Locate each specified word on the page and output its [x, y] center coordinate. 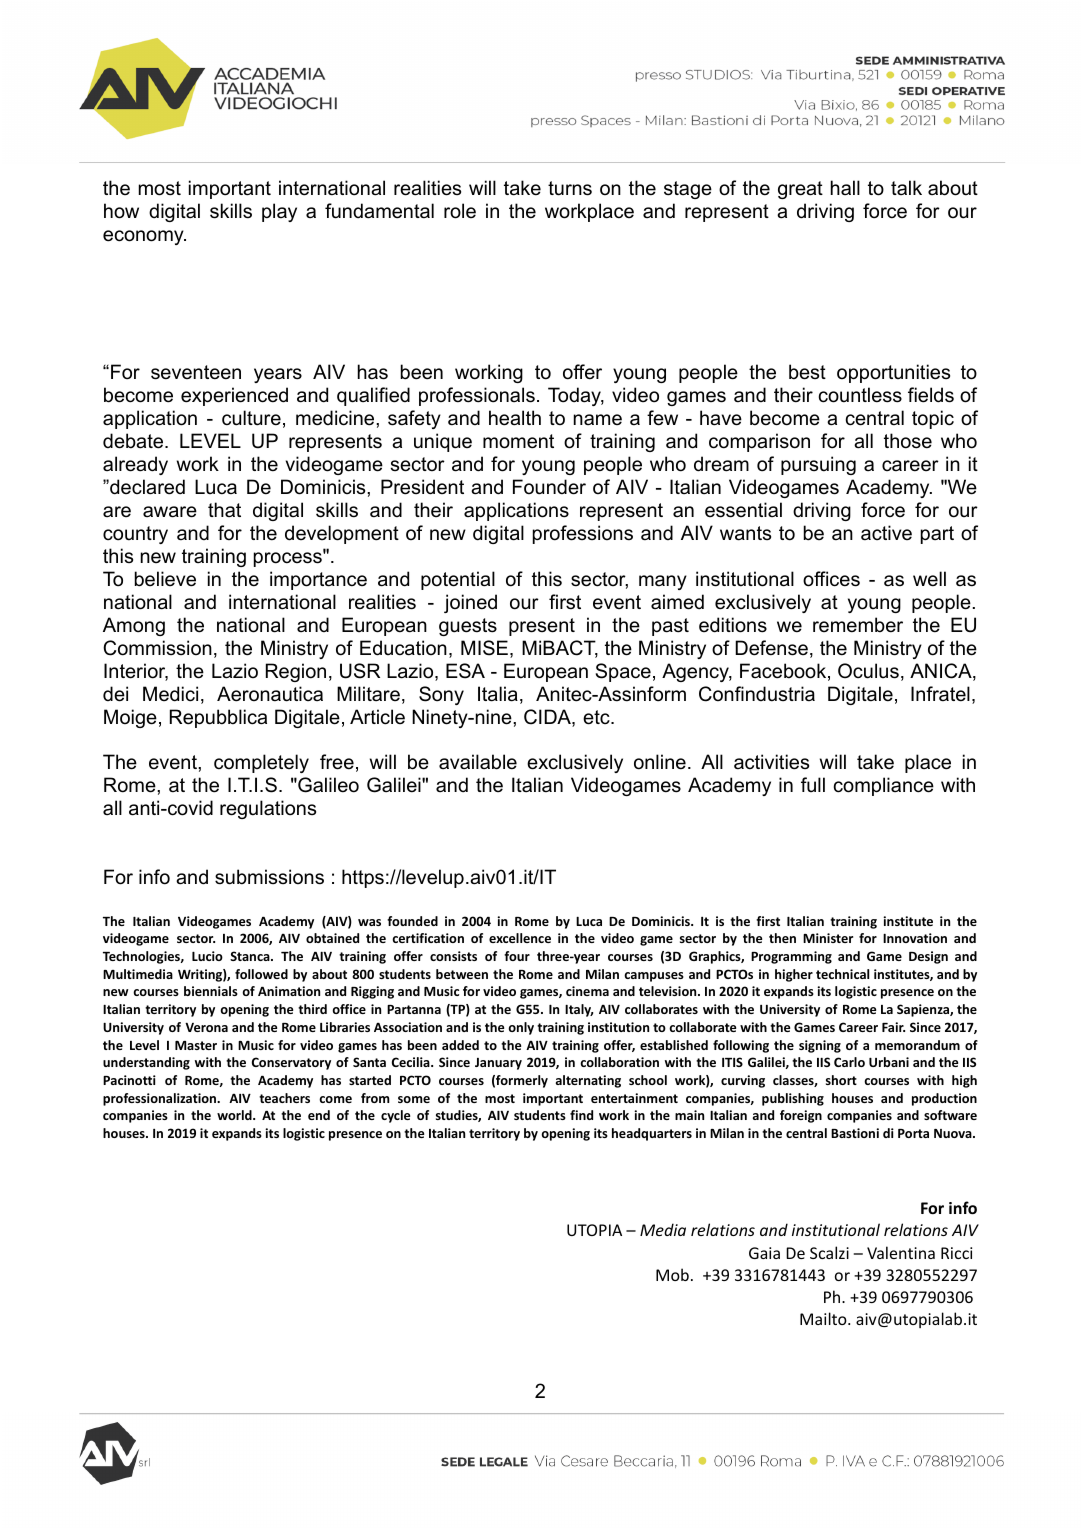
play [279, 212]
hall [845, 188]
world [235, 1115]
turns [570, 188]
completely [261, 763]
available [478, 762]
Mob [672, 1274]
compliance [884, 786]
